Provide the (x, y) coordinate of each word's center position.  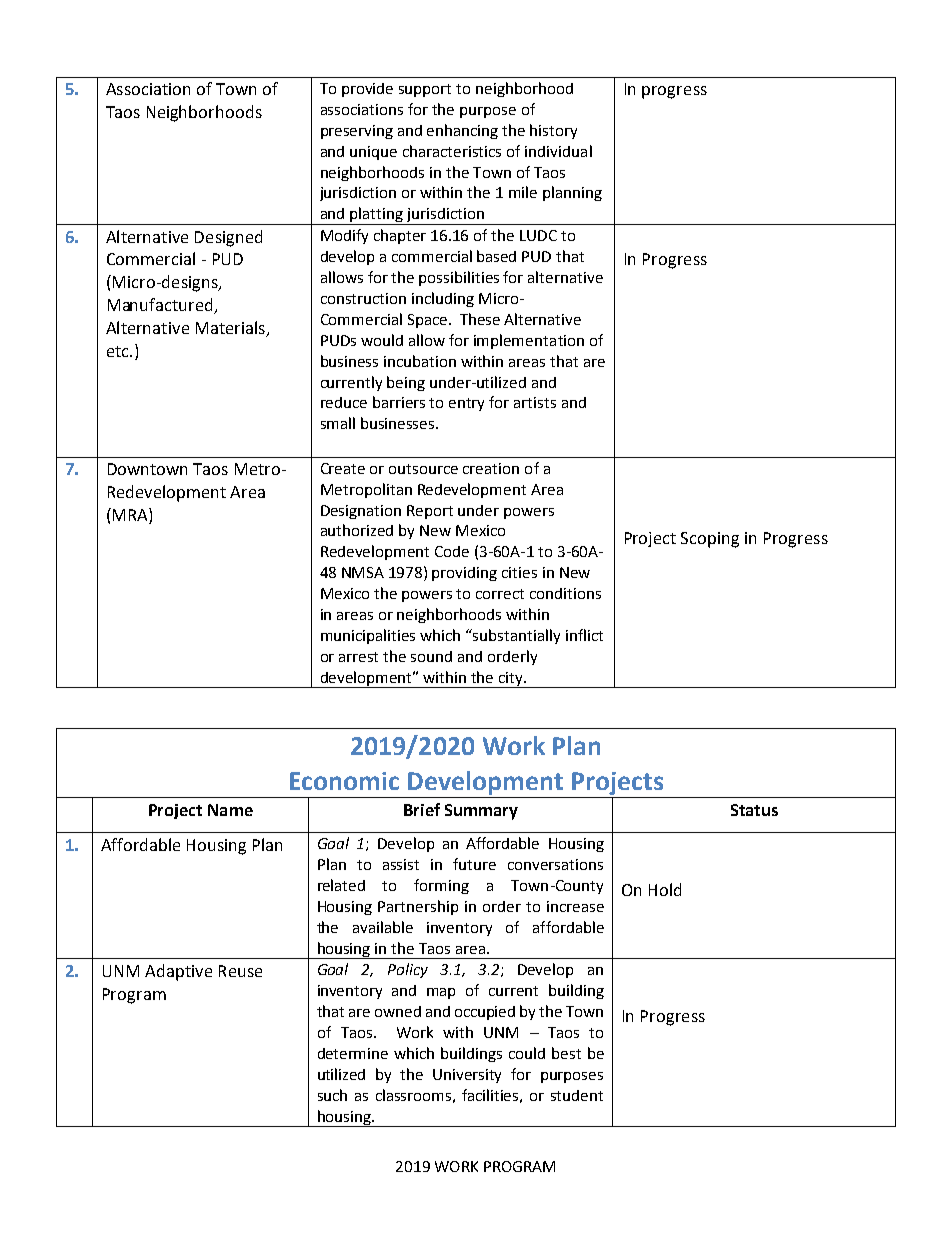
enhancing (462, 131)
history (553, 131)
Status (754, 810)
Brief (422, 809)
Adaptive (178, 972)
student (577, 1095)
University (467, 1076)
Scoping (710, 540)
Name (230, 810)
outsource (423, 469)
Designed (228, 238)
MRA (130, 514)
